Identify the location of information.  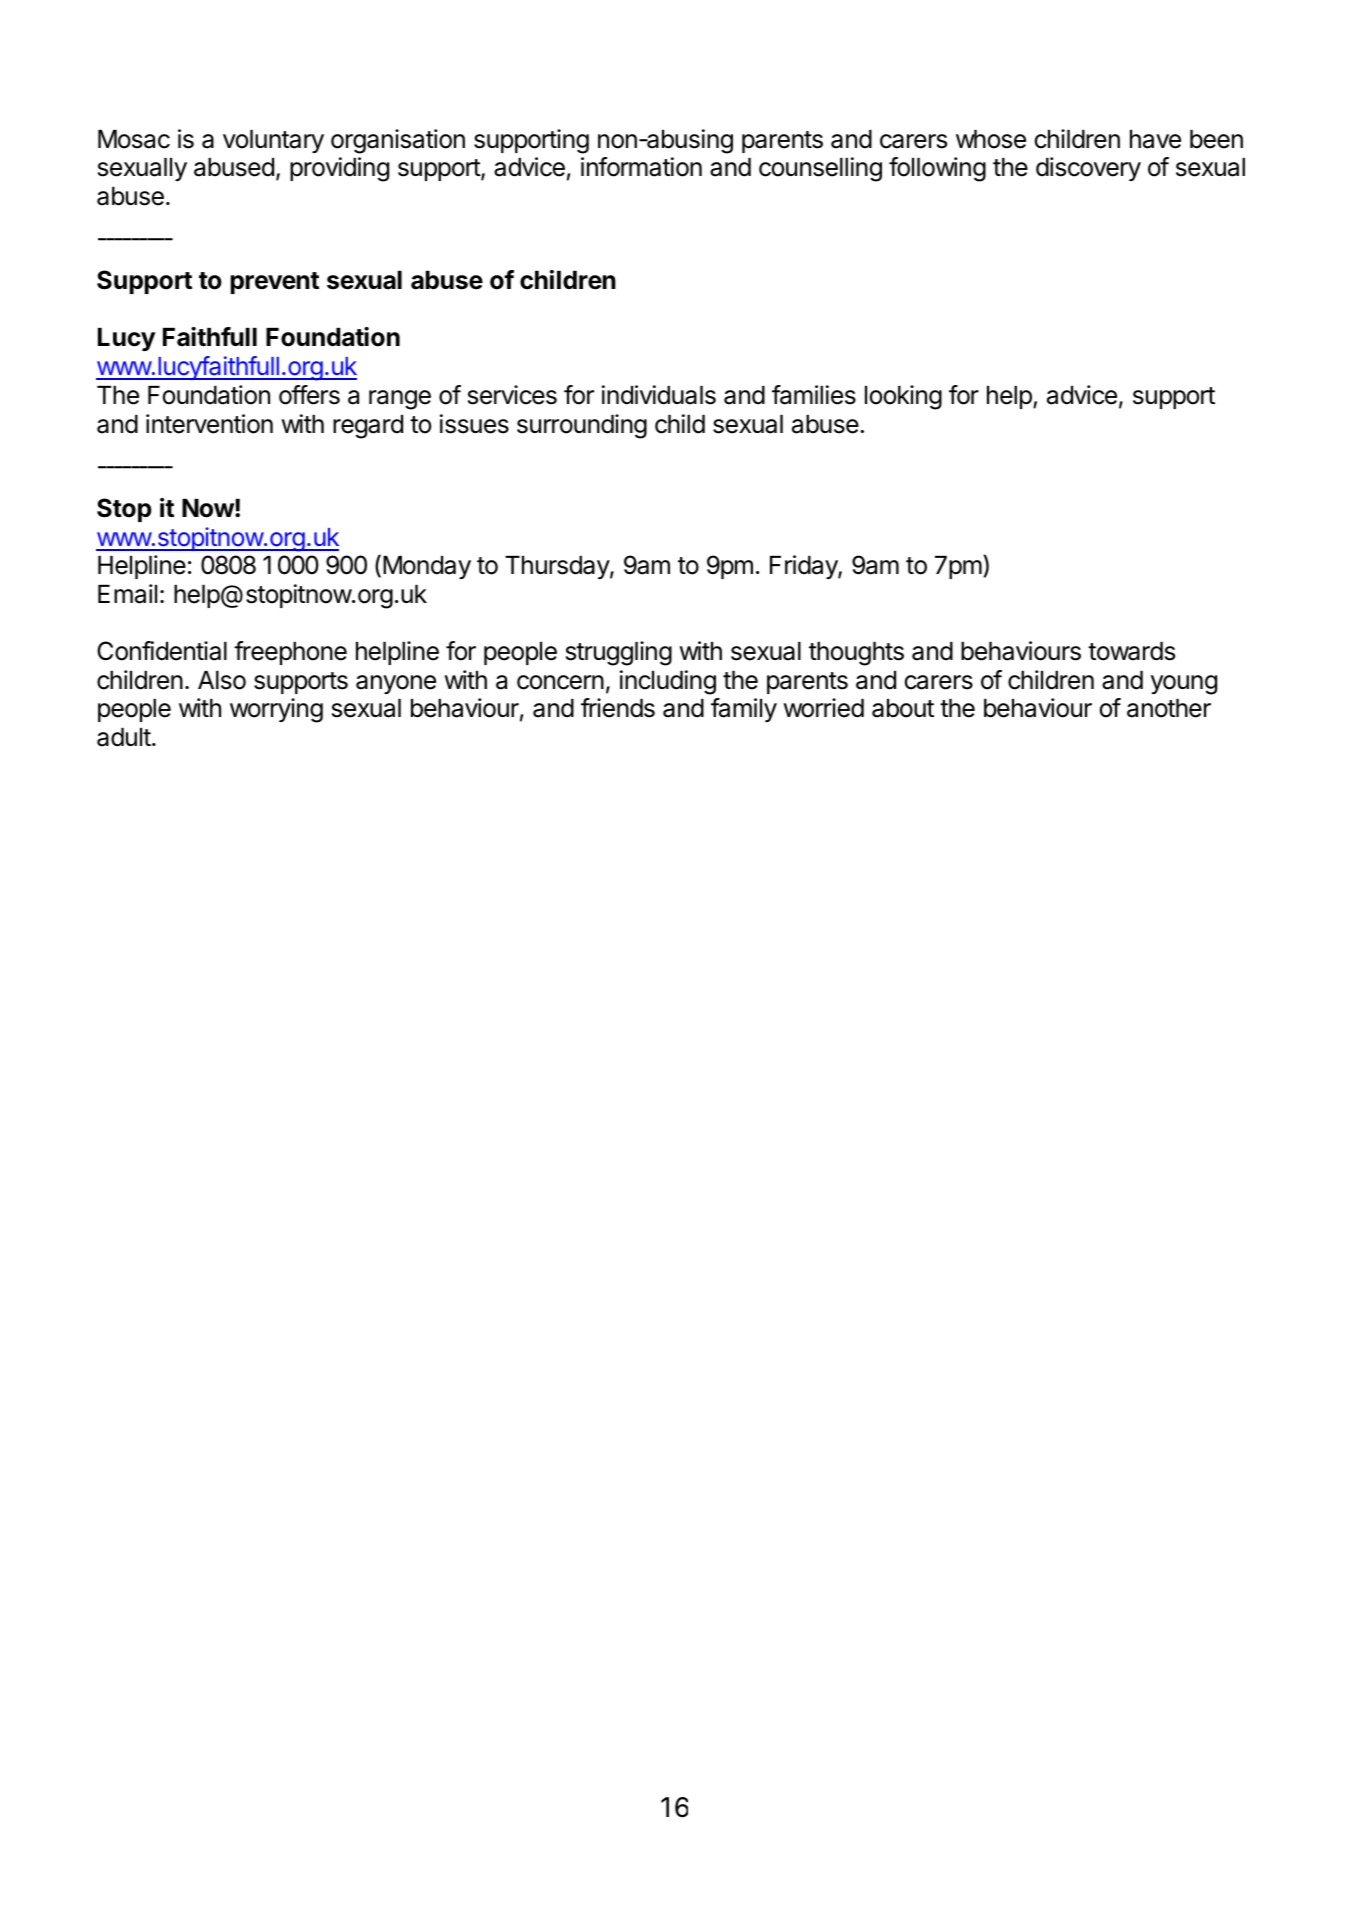
(641, 167).
